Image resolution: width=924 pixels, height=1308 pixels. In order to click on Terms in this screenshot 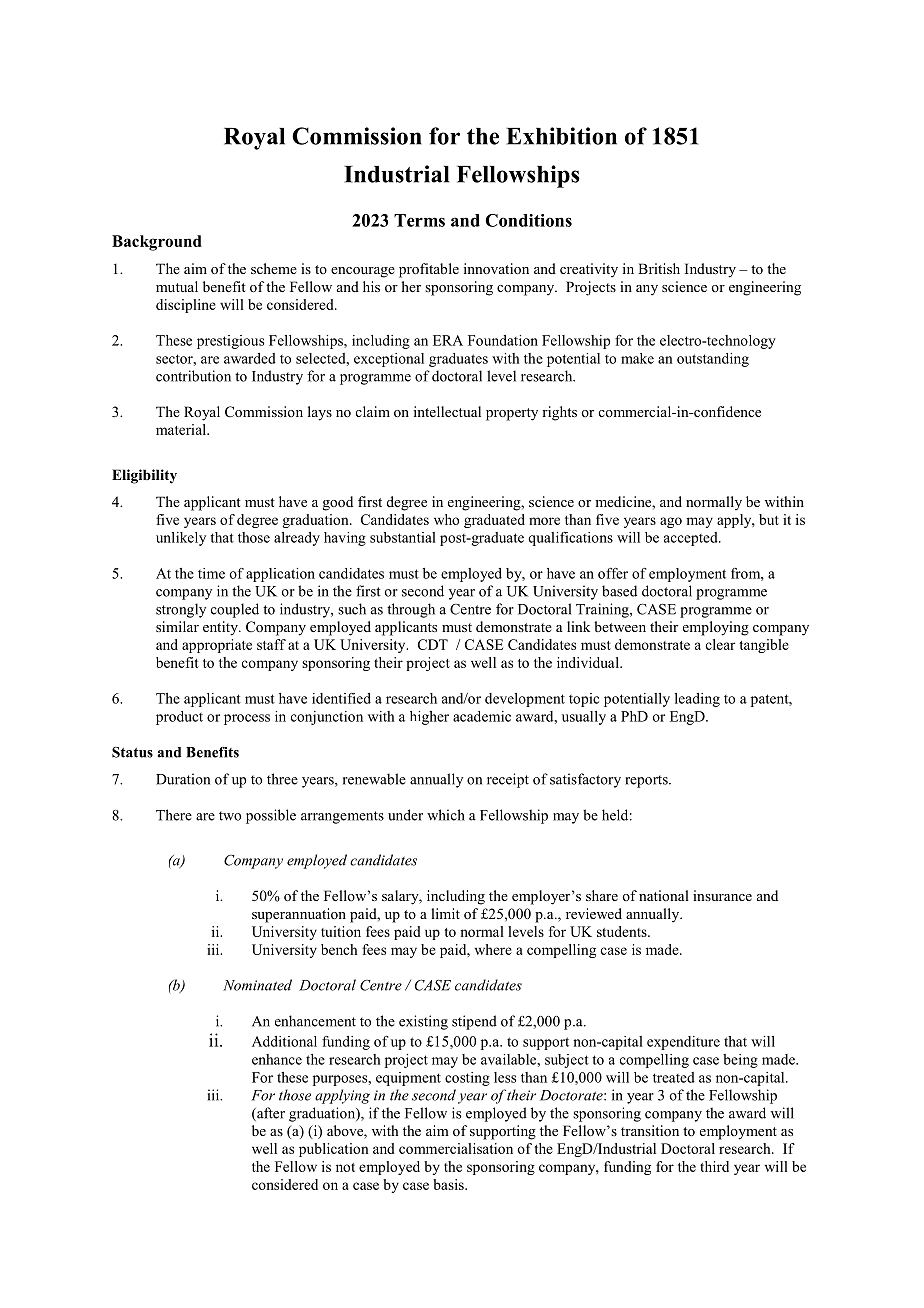, I will do `click(419, 220)`.
